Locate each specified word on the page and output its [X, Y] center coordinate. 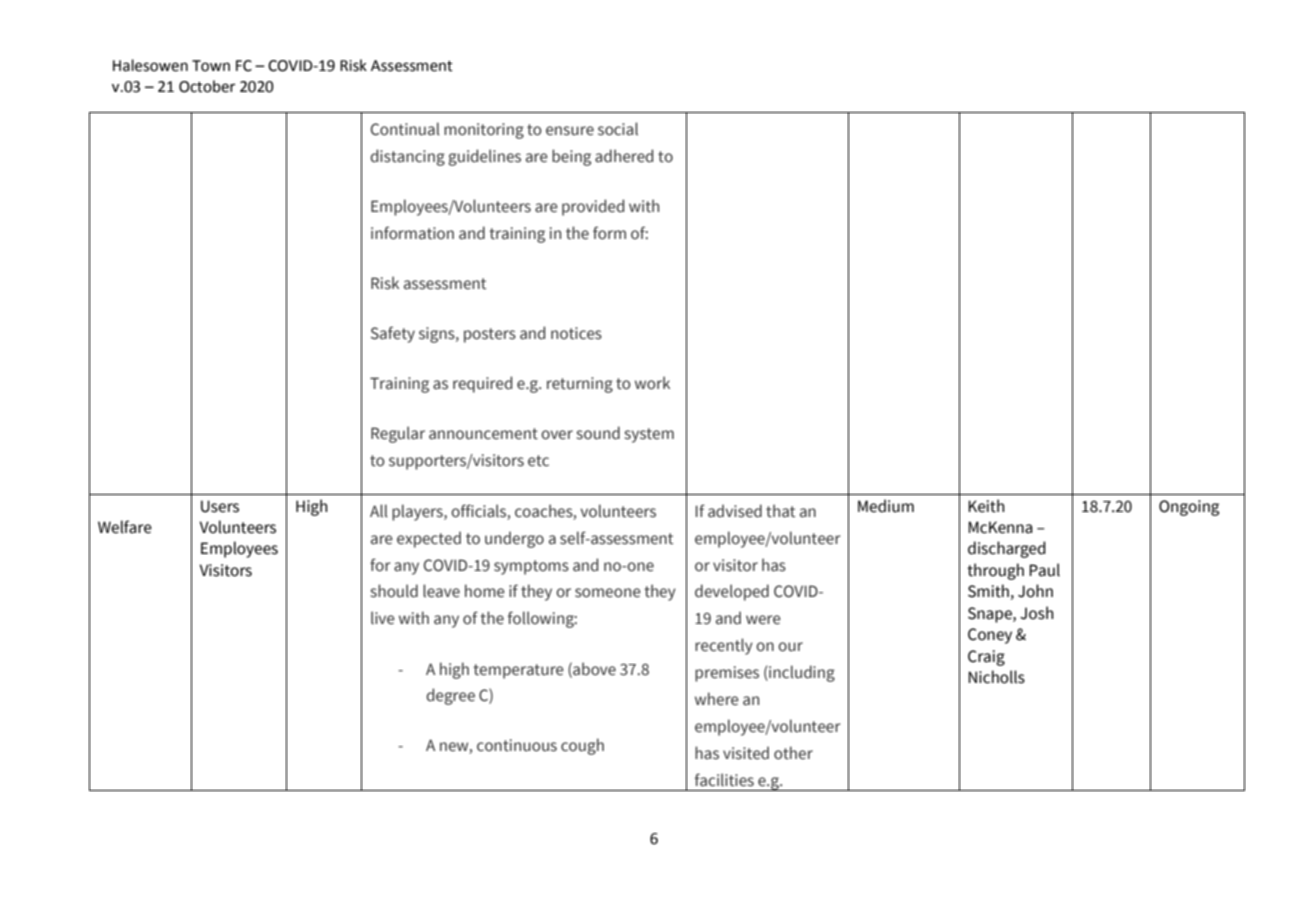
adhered [624, 156]
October [207, 86]
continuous [517, 745]
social [618, 129]
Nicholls [996, 677]
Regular [398, 434]
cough [582, 746]
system [649, 435]
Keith [986, 506]
